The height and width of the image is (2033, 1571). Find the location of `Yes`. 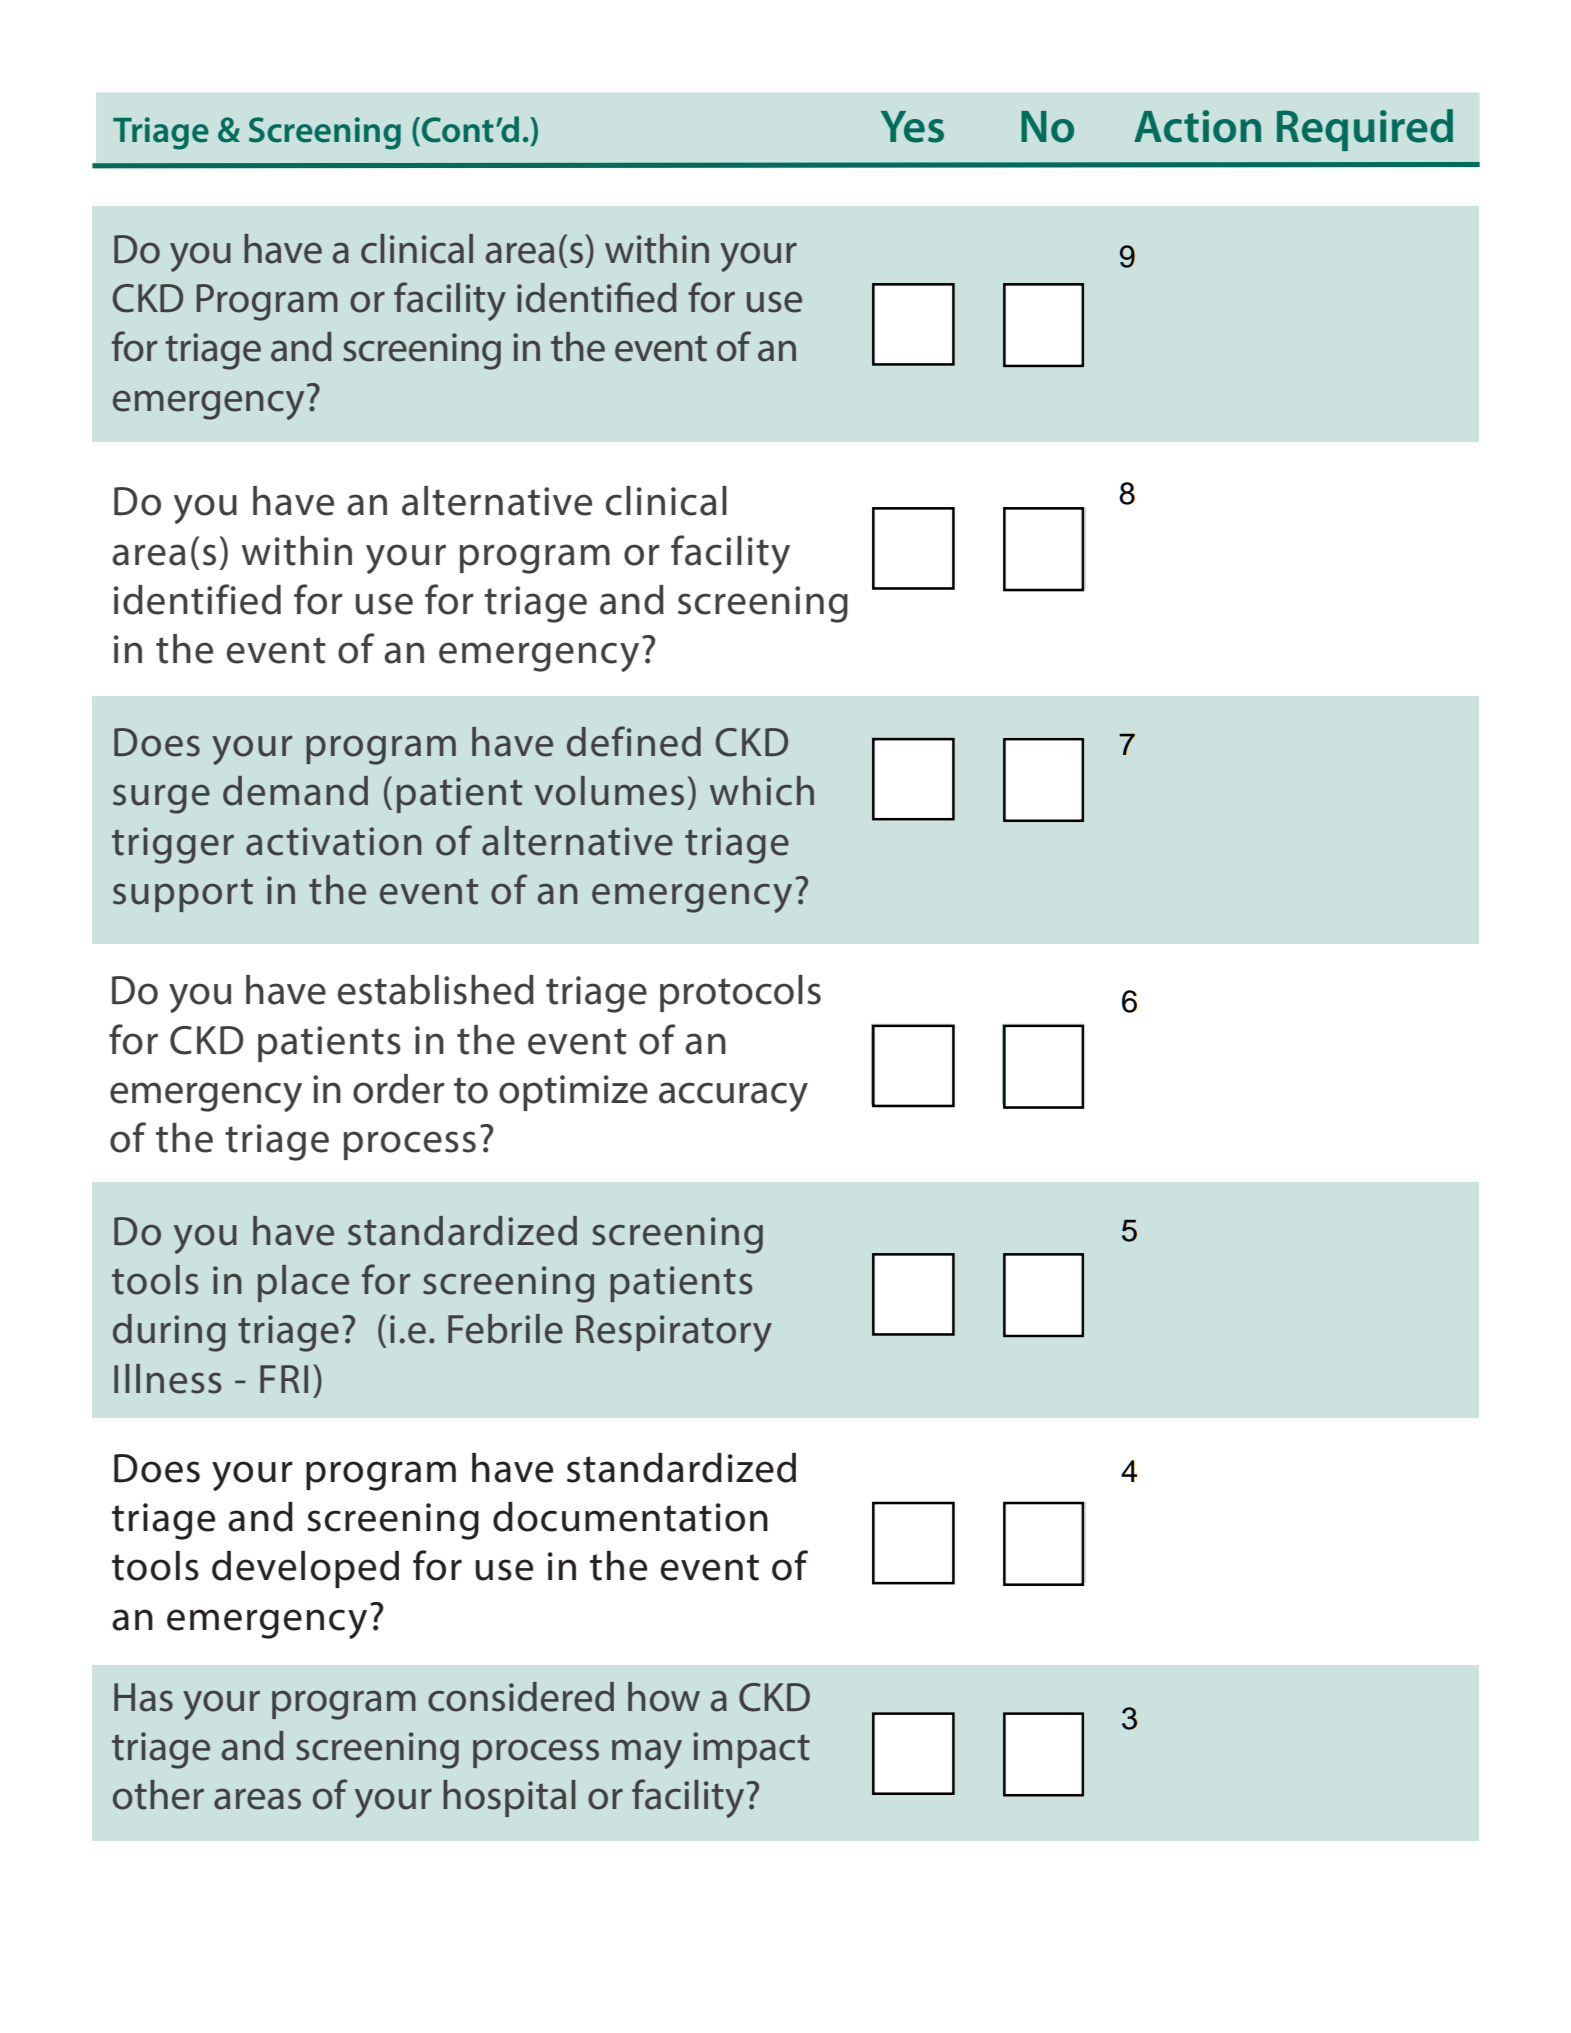

Yes is located at coordinates (912, 127).
